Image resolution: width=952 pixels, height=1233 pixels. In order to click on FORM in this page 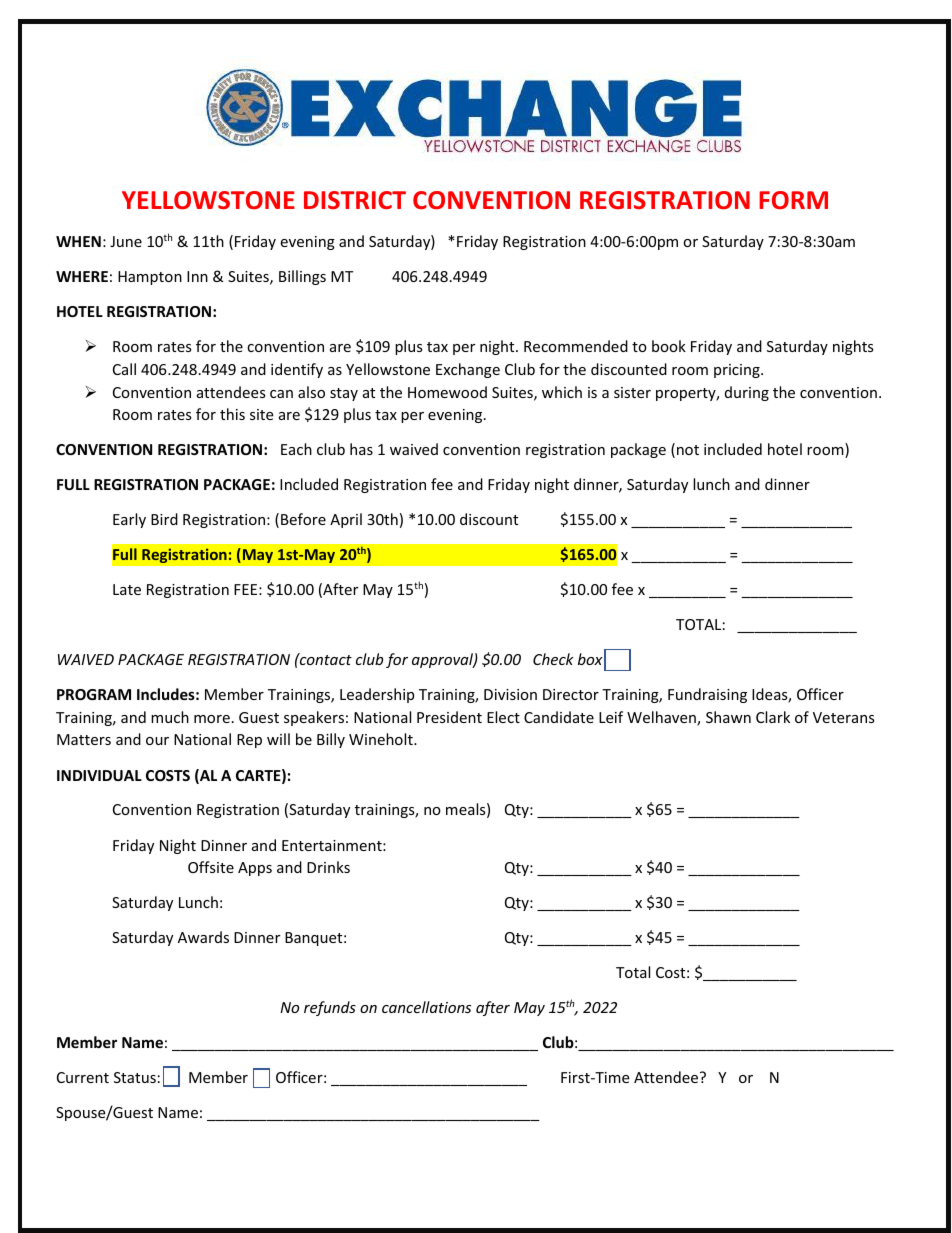, I will do `click(793, 200)`.
